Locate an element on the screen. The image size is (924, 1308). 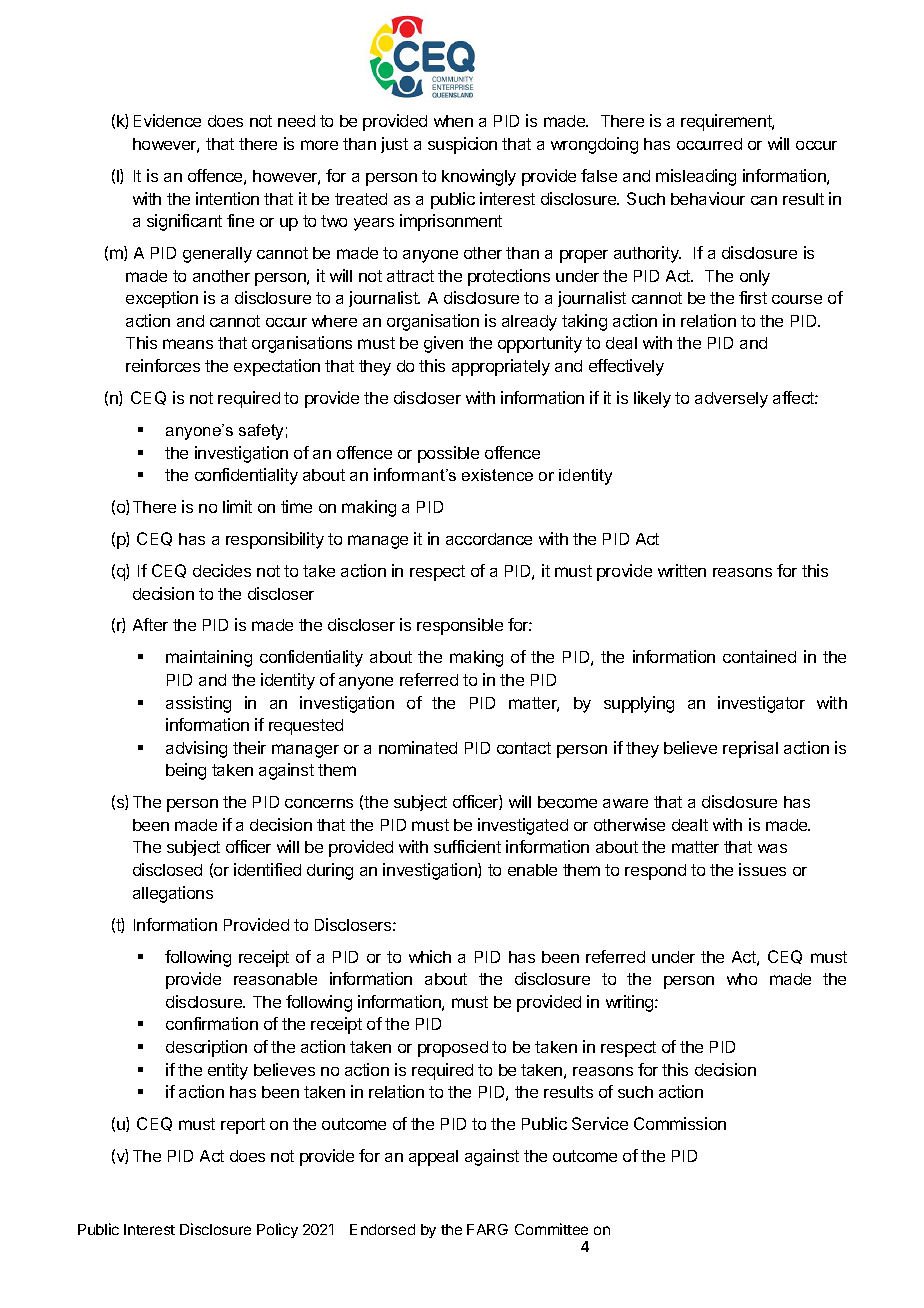
issues is located at coordinates (762, 869).
